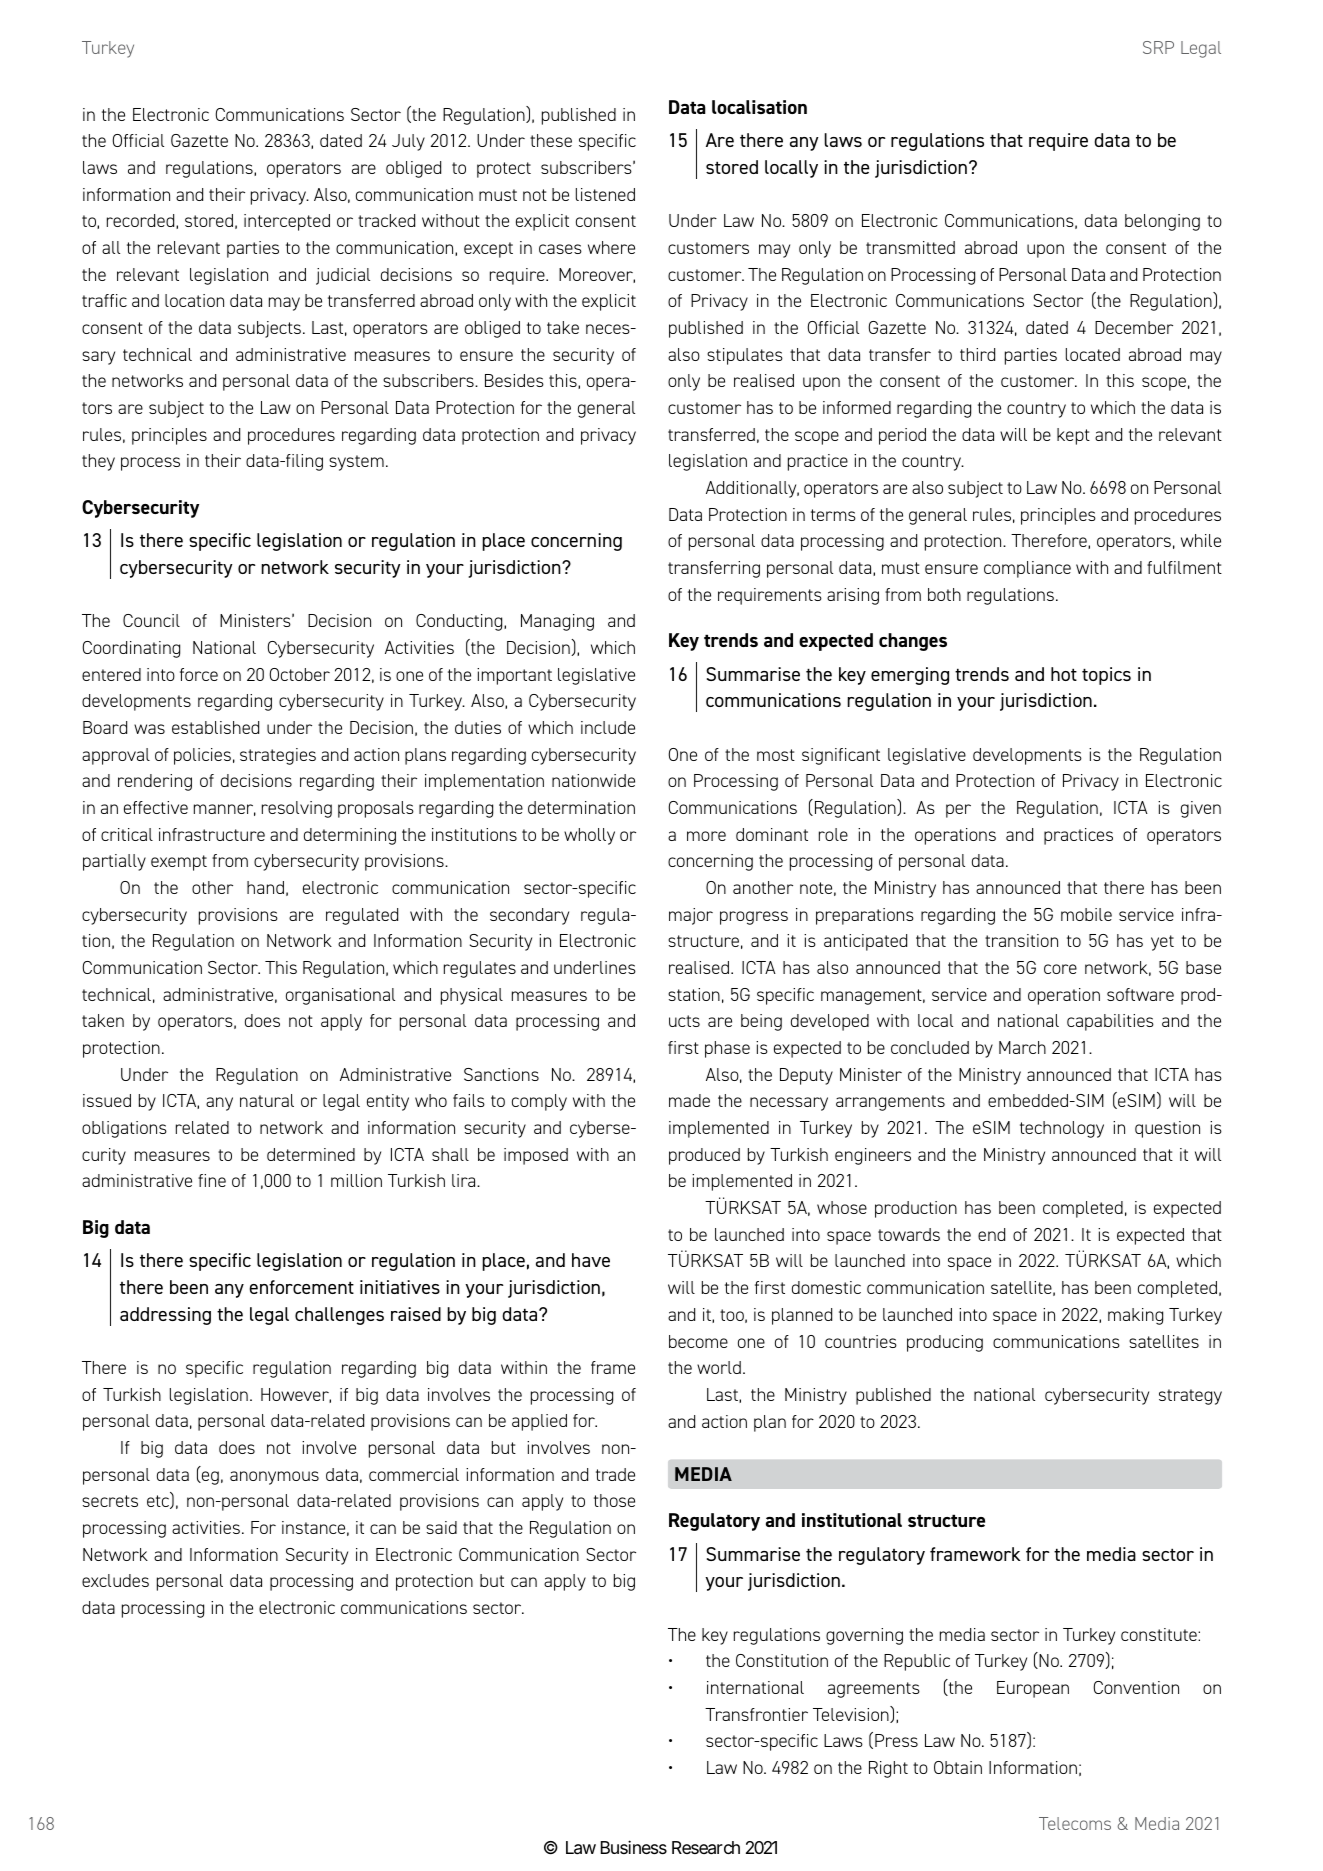 Image resolution: width=1323 pixels, height=1871 pixels. What do you see at coordinates (634, 1847) in the document?
I see `Business` at bounding box center [634, 1847].
